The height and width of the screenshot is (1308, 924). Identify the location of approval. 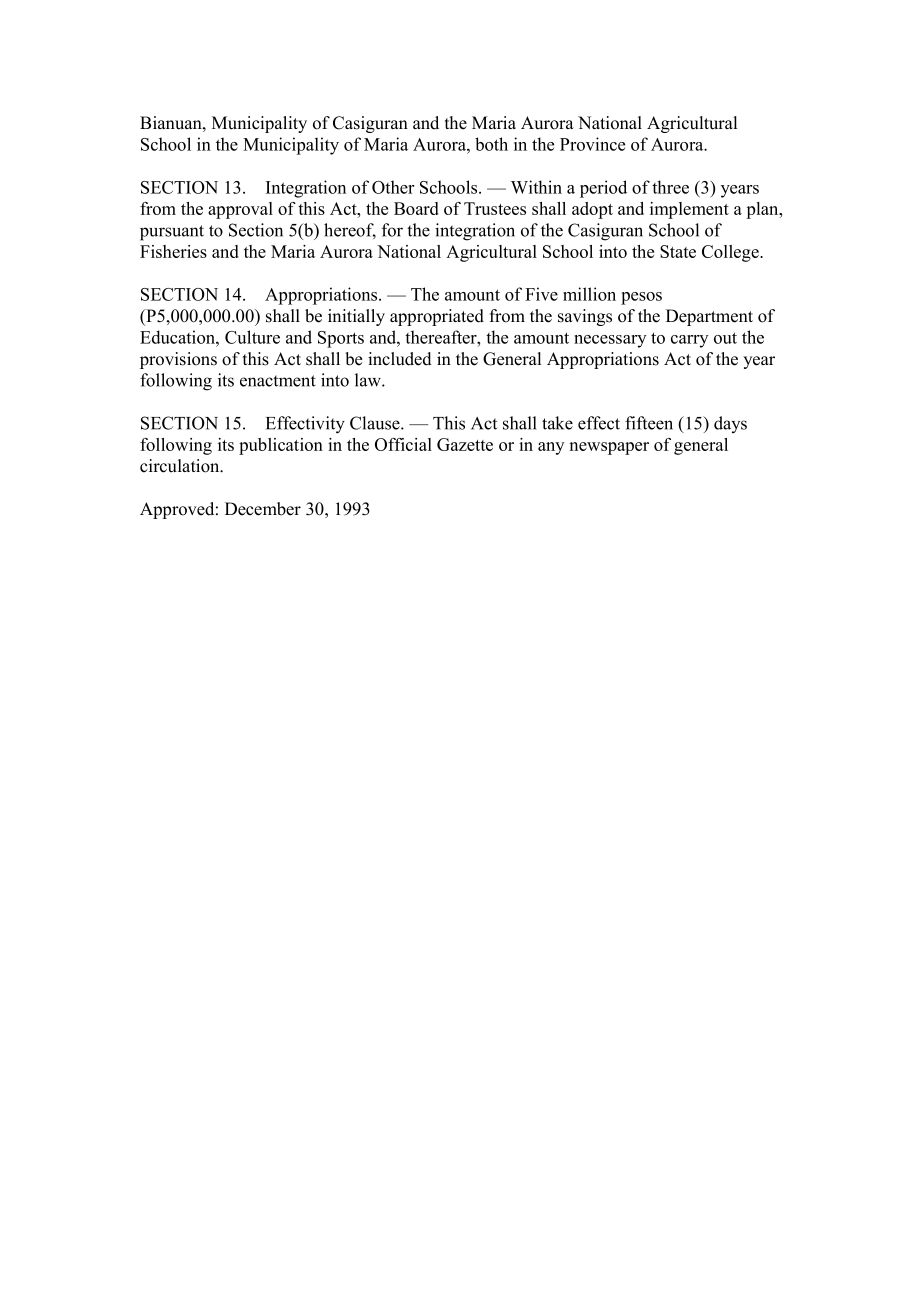
(240, 210).
